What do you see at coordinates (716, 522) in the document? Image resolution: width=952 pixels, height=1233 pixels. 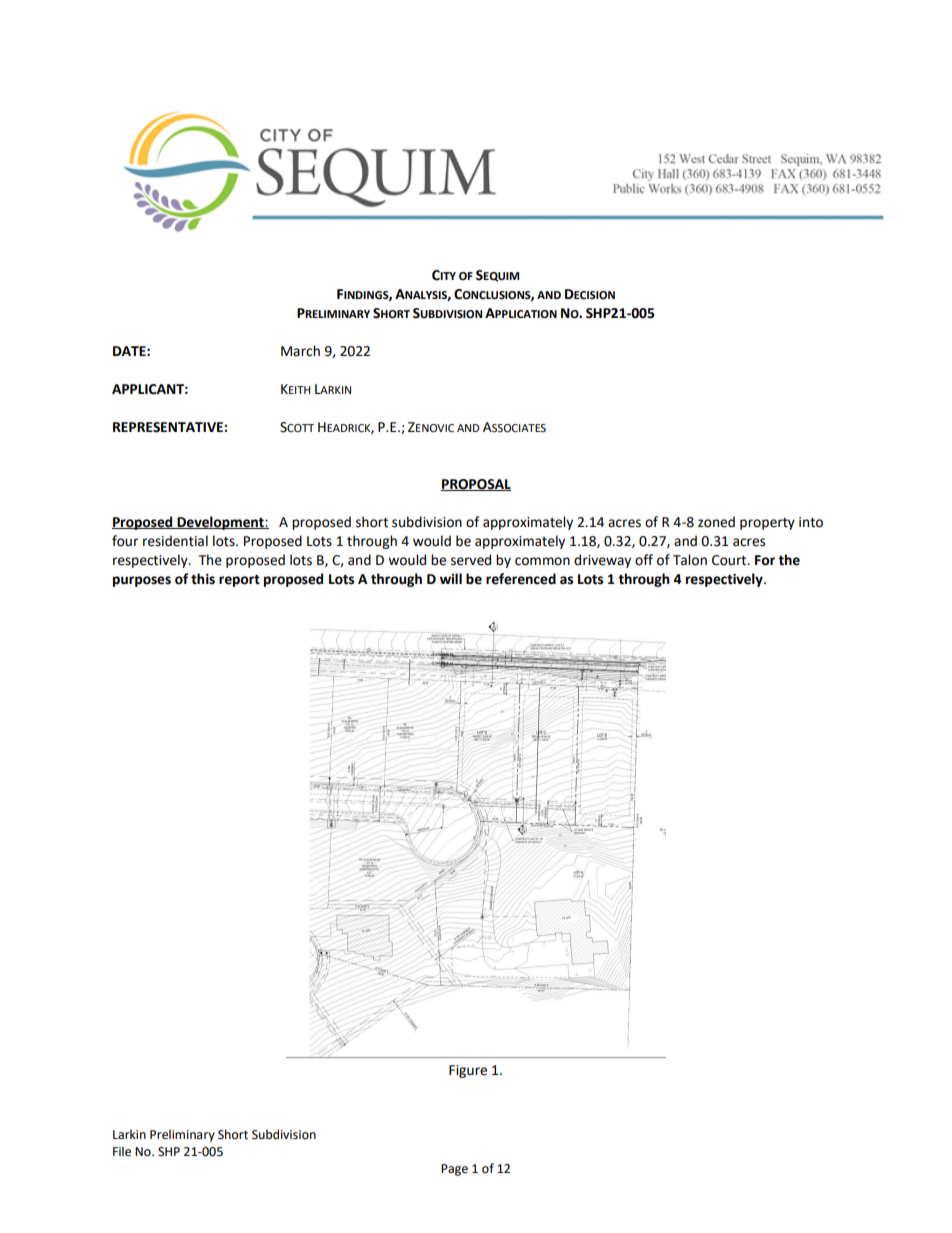 I see `zoned` at bounding box center [716, 522].
